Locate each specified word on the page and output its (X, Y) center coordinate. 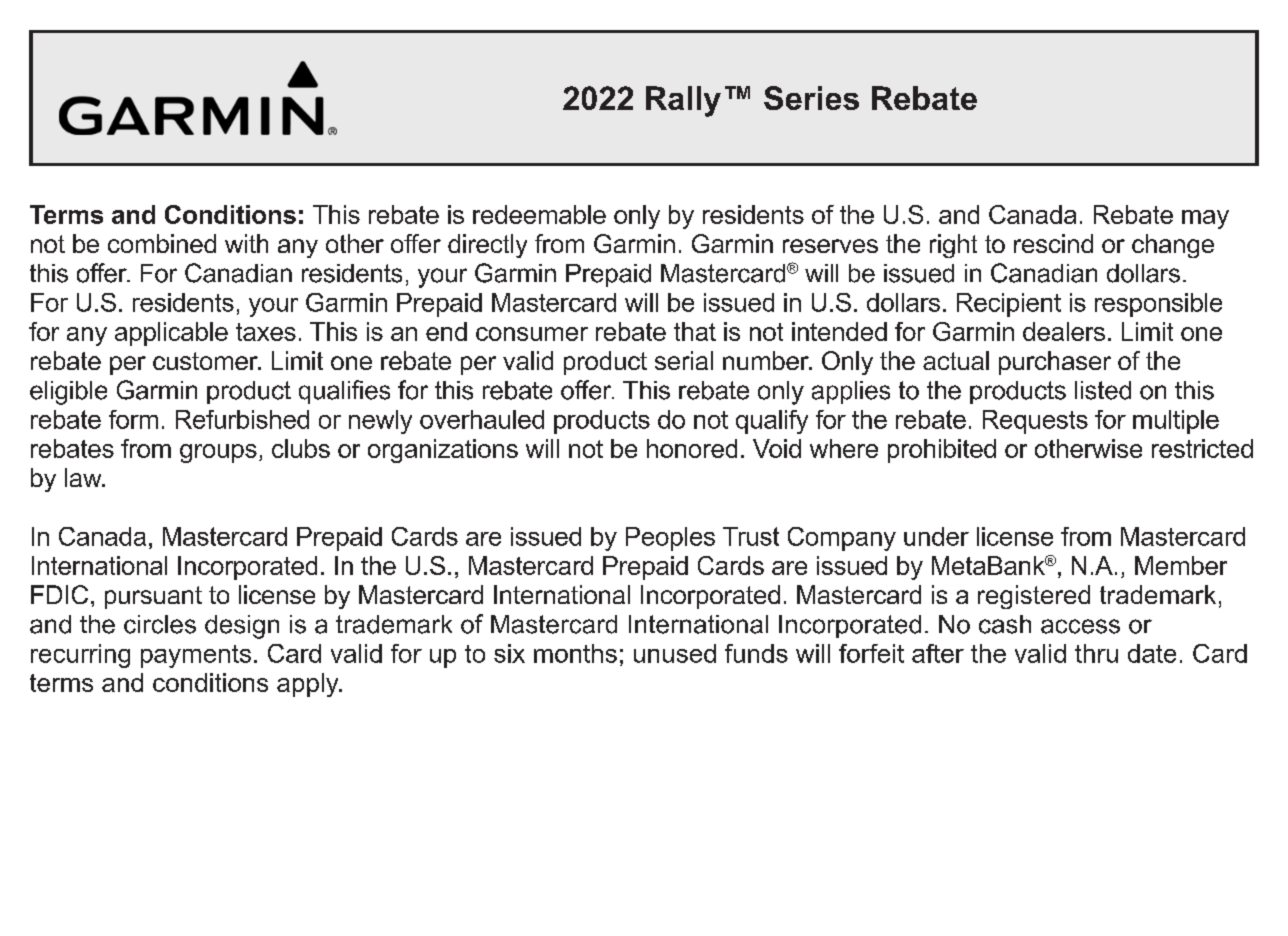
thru (1096, 653)
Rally (683, 101)
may (1205, 219)
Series (811, 98)
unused (675, 653)
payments (196, 656)
